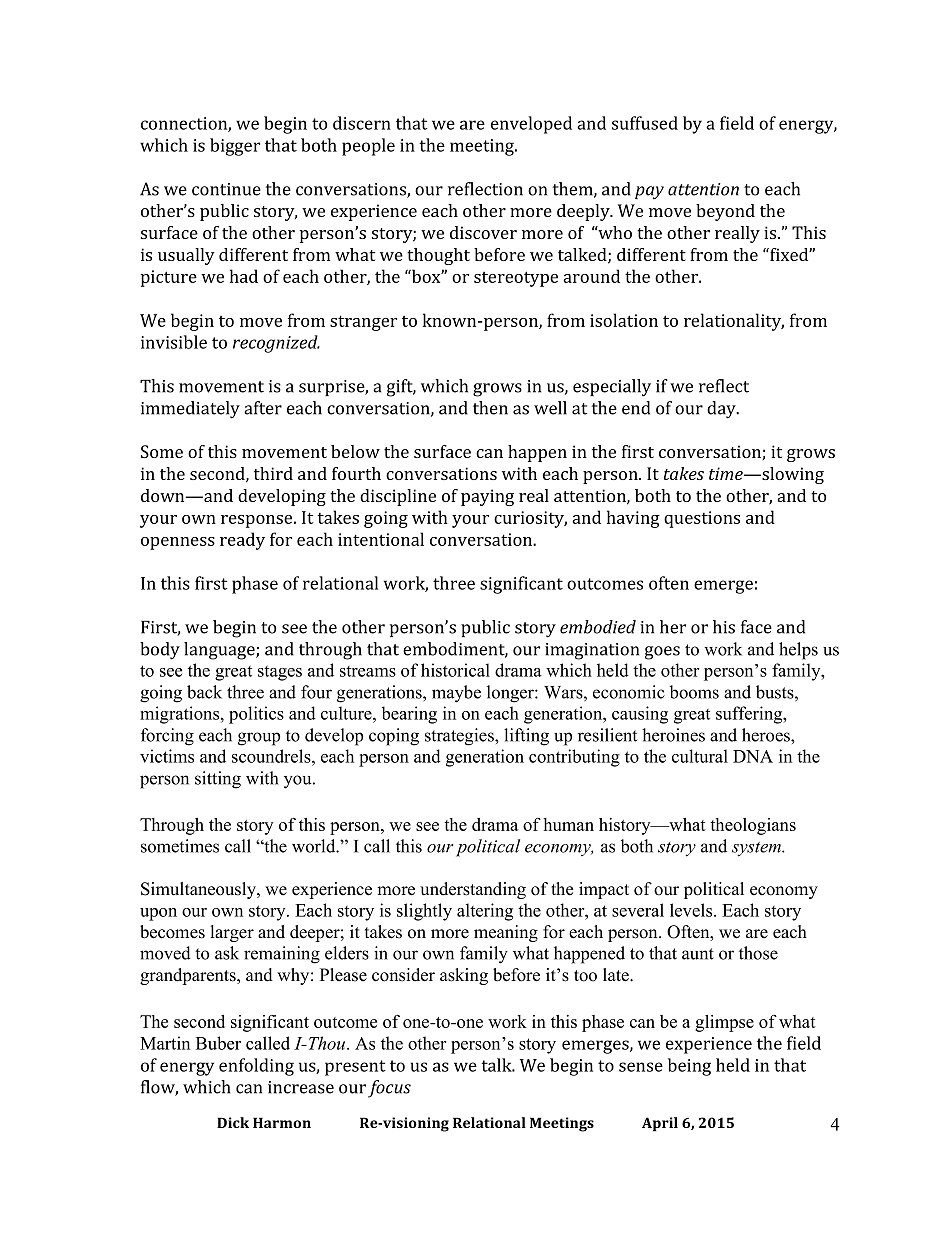  Describe the element at coordinates (280, 673) in the screenshot. I see `stages` at that location.
